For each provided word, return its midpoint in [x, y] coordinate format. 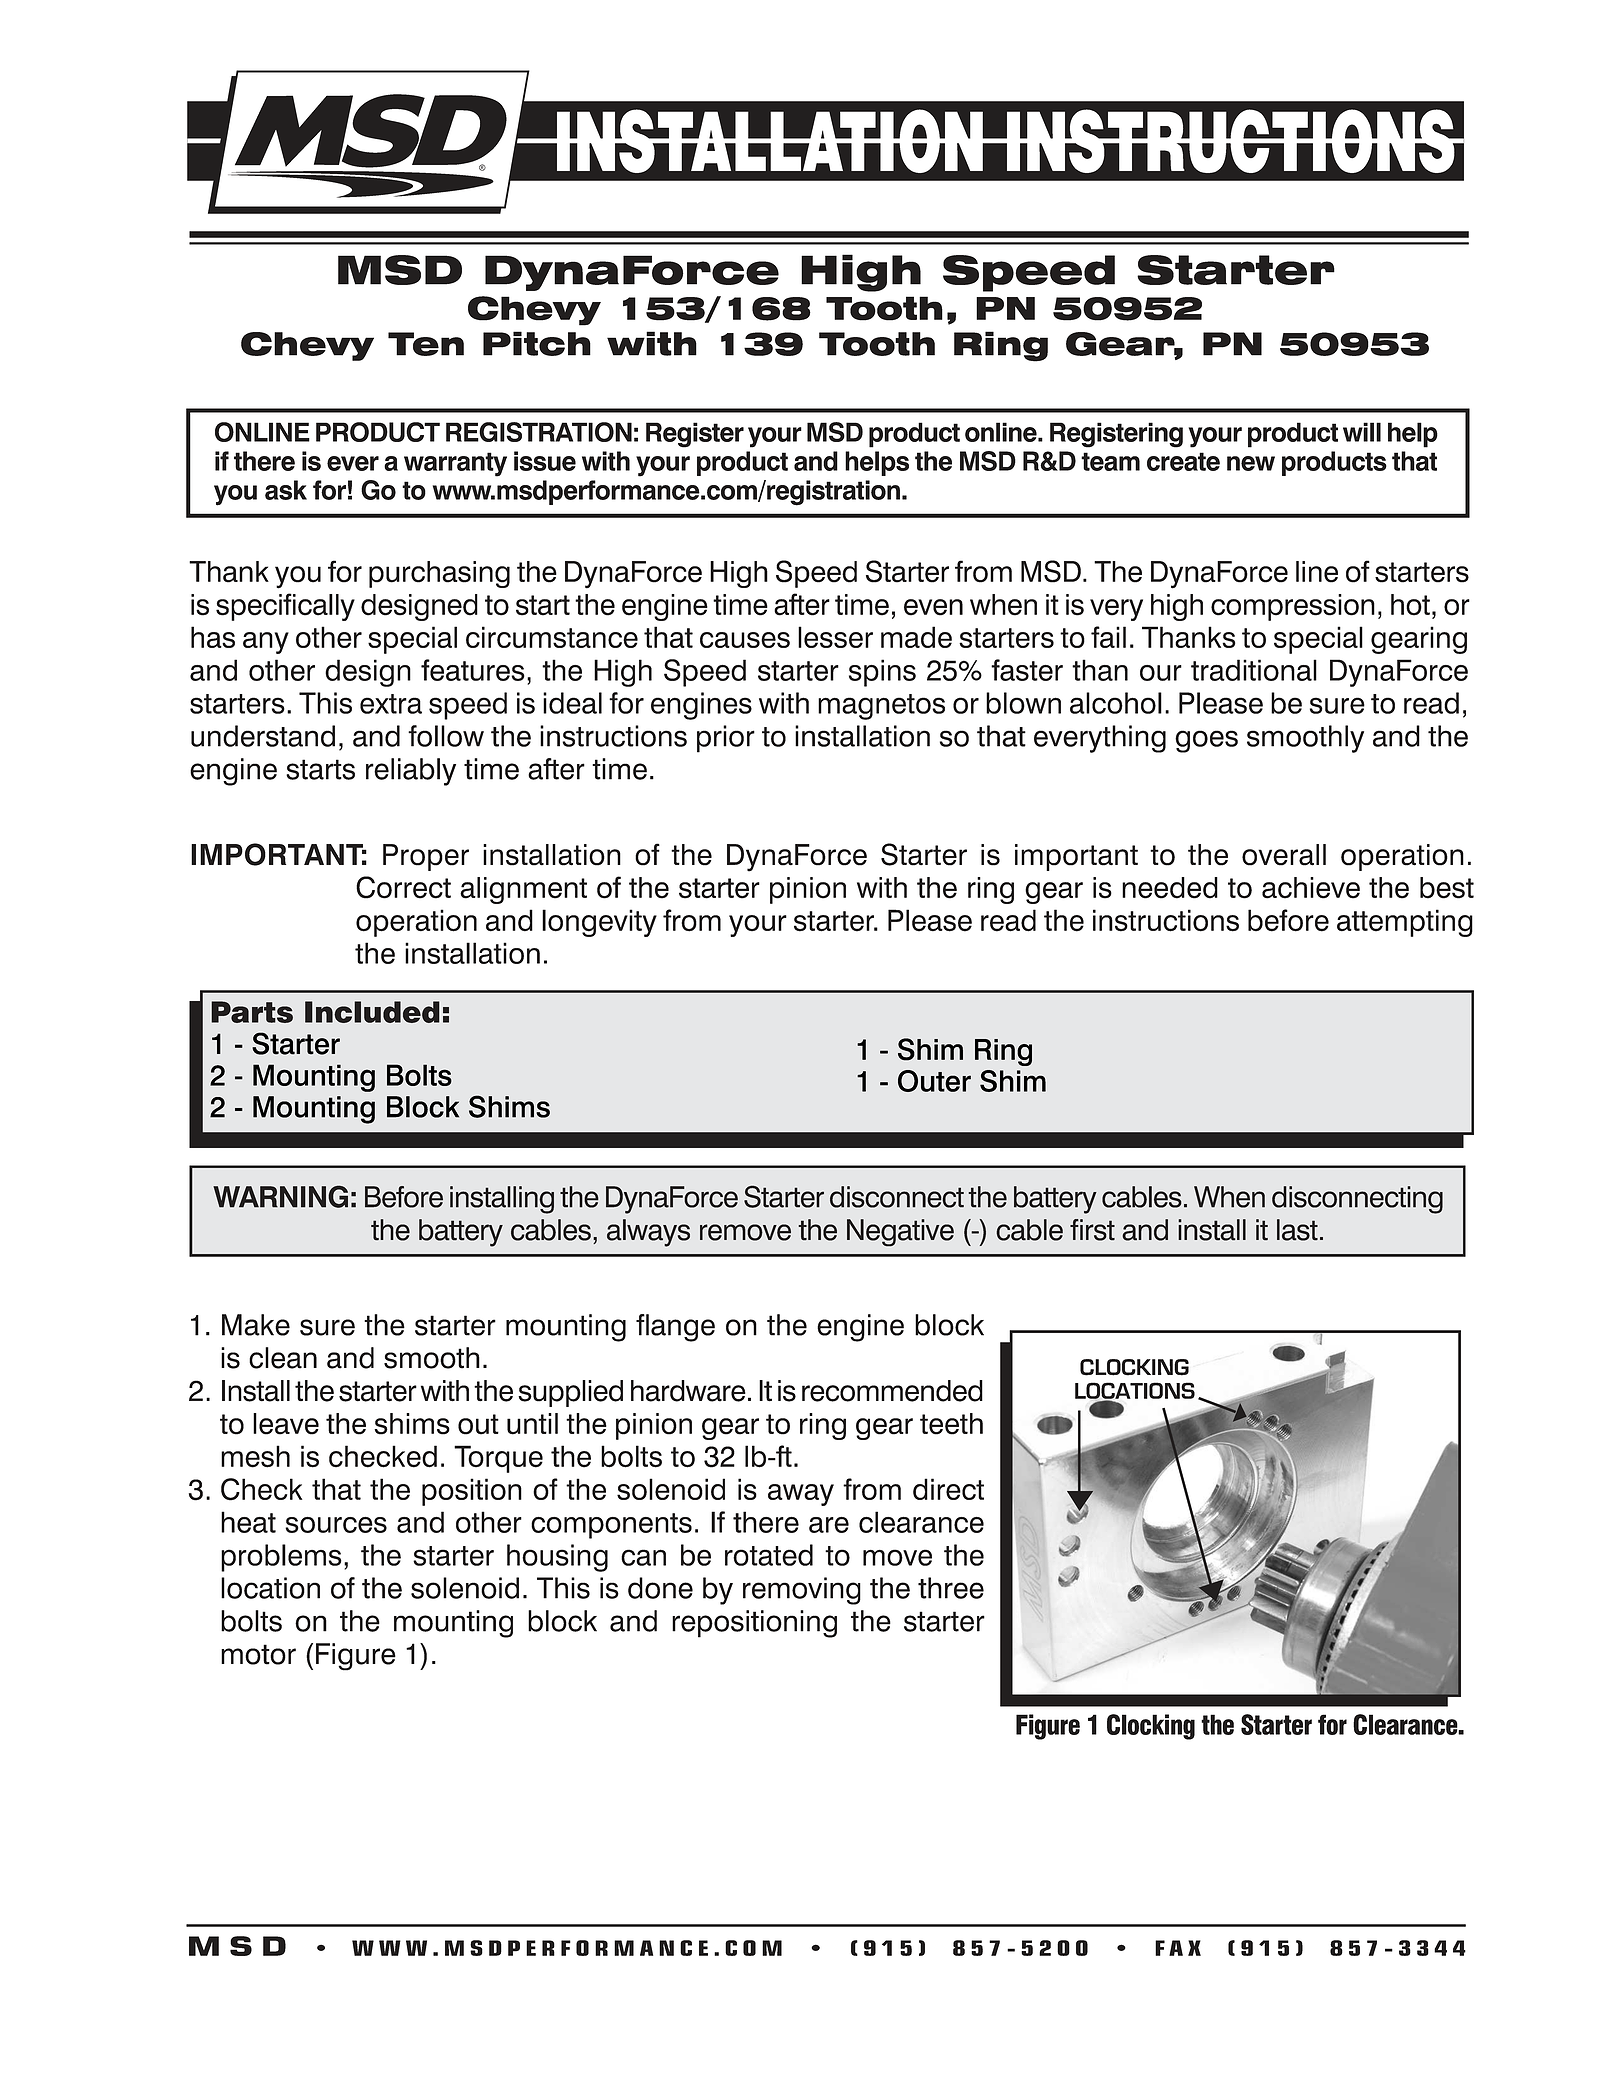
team [1110, 461]
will [1362, 432]
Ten [426, 344]
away [801, 1495]
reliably [411, 772]
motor [258, 1654]
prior [726, 739]
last [1297, 1230]
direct [948, 1489]
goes [1206, 741]
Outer [934, 1081]
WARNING [280, 1196]
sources [336, 1525]
